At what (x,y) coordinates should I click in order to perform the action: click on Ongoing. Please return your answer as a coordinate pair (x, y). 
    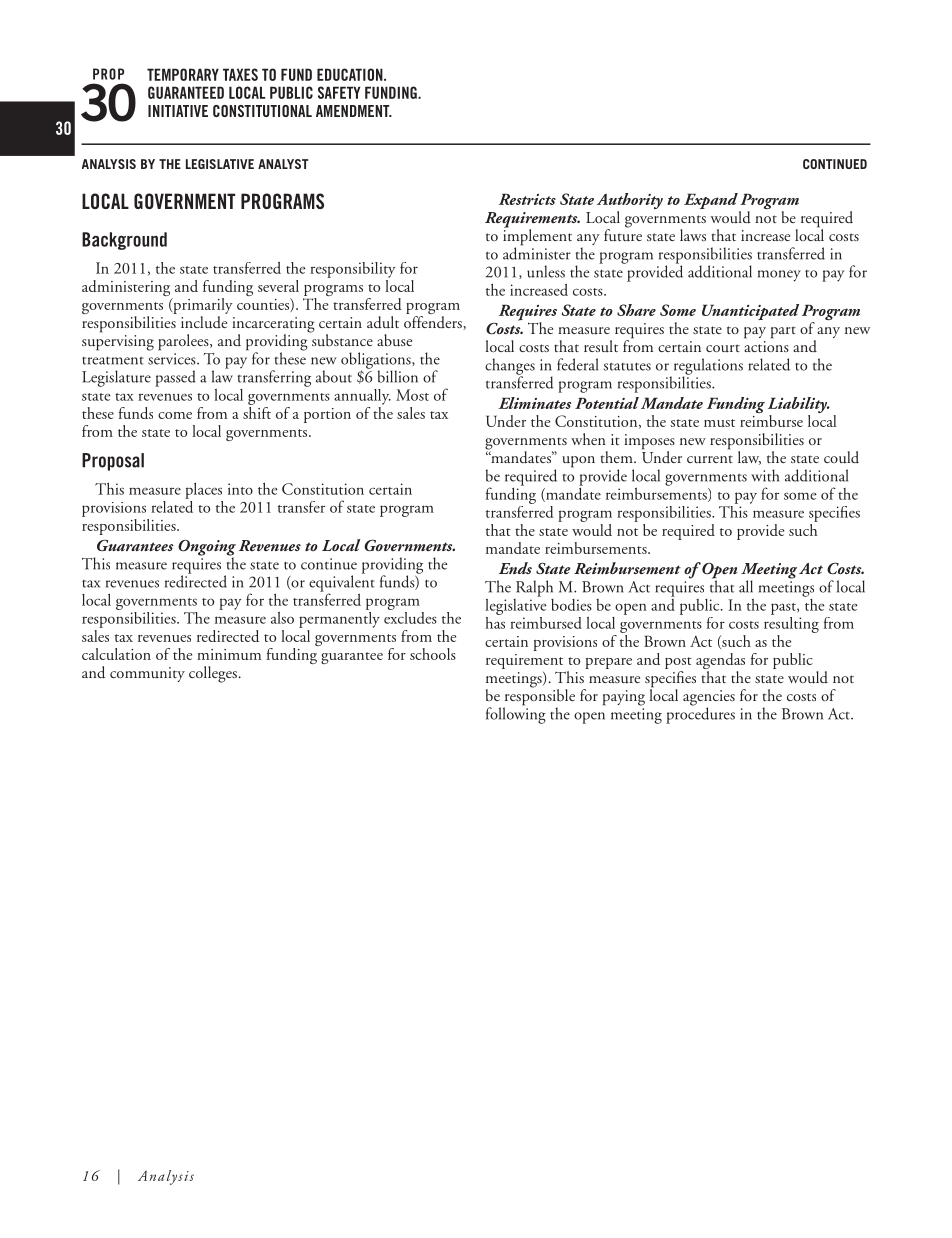
    Looking at the image, I should click on (207, 549).
